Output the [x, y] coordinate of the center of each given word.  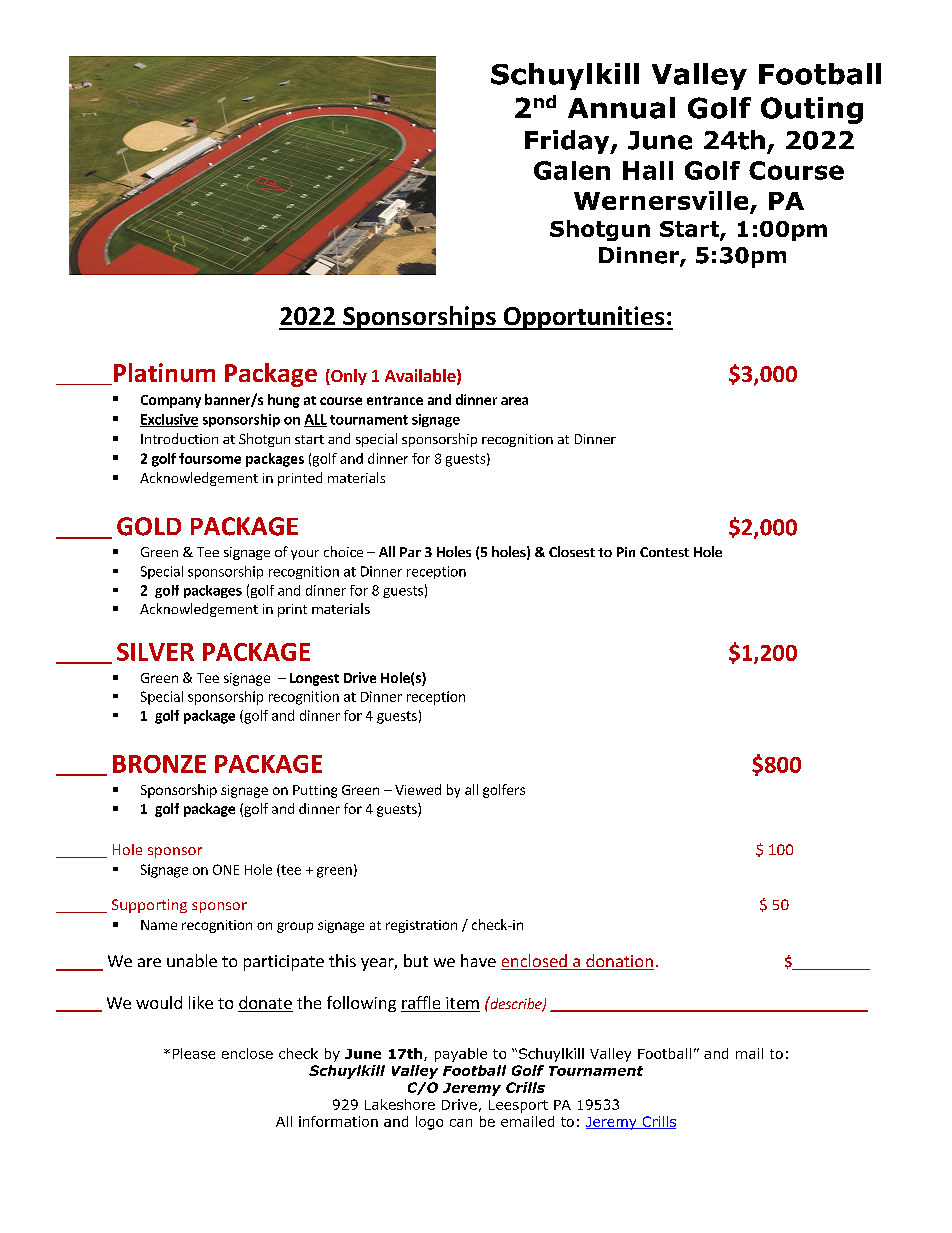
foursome [210, 458]
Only [348, 377]
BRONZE [159, 764]
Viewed [418, 789]
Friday [568, 142]
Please [194, 1053]
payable [461, 1055]
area [514, 401]
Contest [664, 552]
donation [619, 962]
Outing [812, 110]
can [461, 1123]
